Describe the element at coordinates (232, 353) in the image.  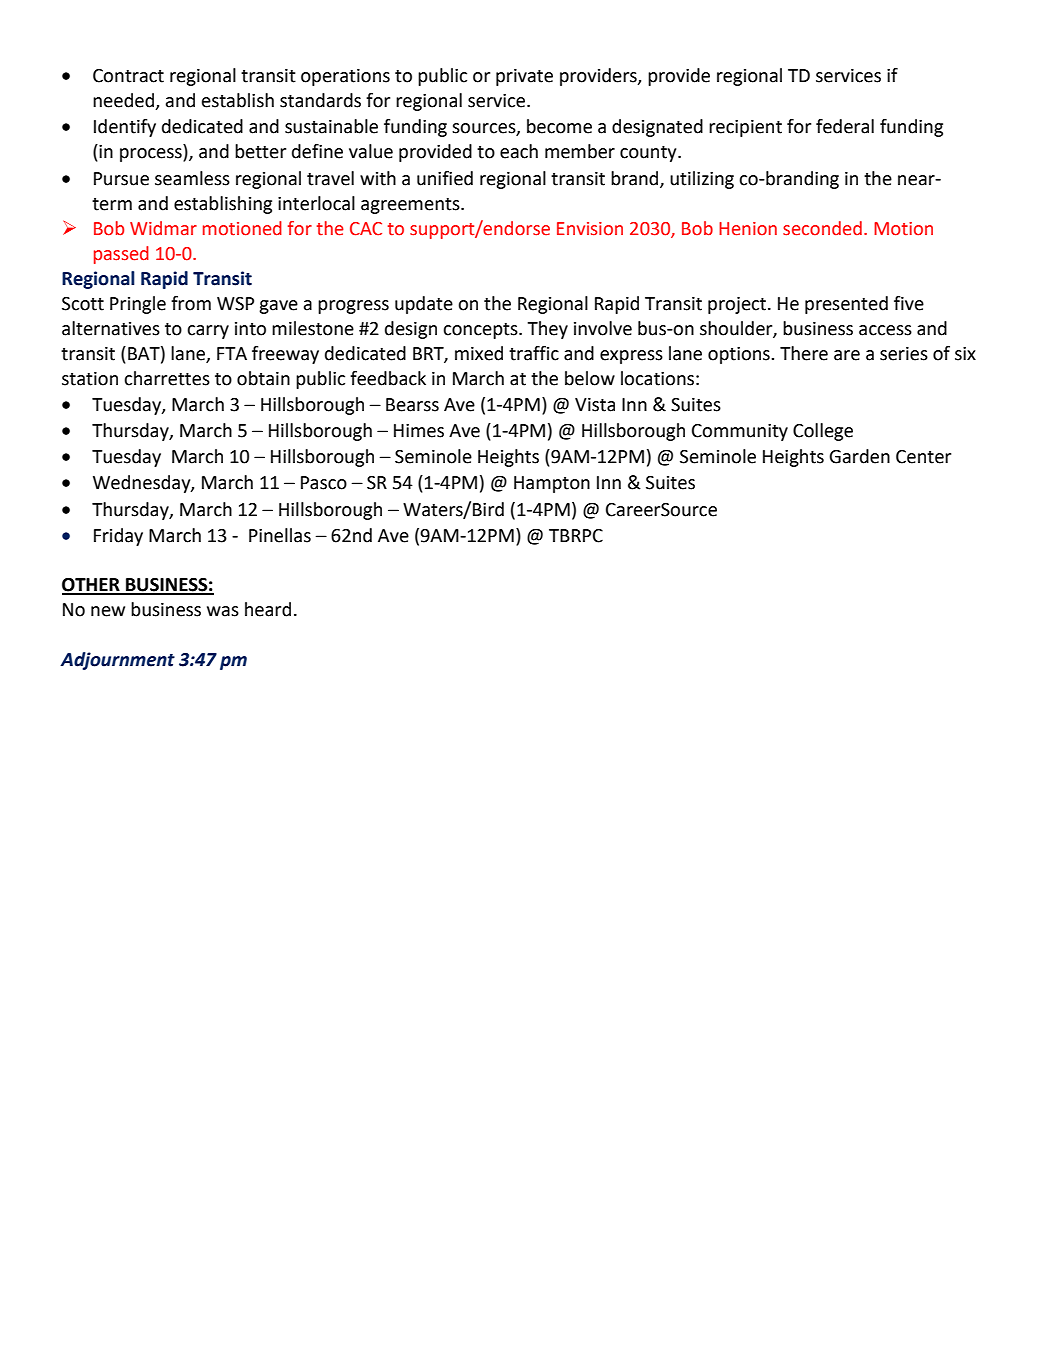
I see `FTA` at that location.
